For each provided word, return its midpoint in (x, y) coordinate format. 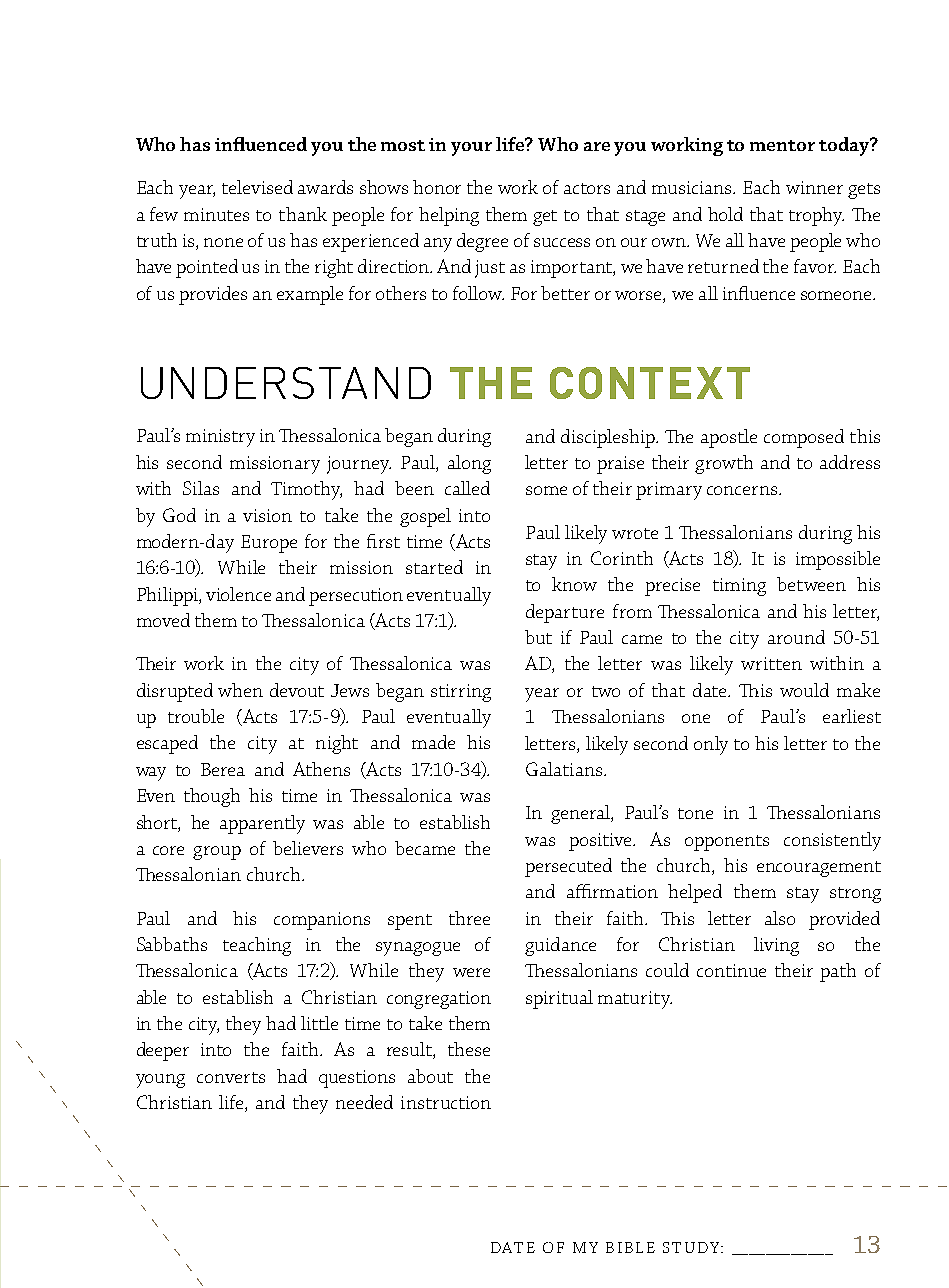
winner (814, 187)
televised (257, 187)
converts (231, 1077)
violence (238, 594)
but (538, 637)
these (469, 1049)
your (471, 149)
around (796, 637)
